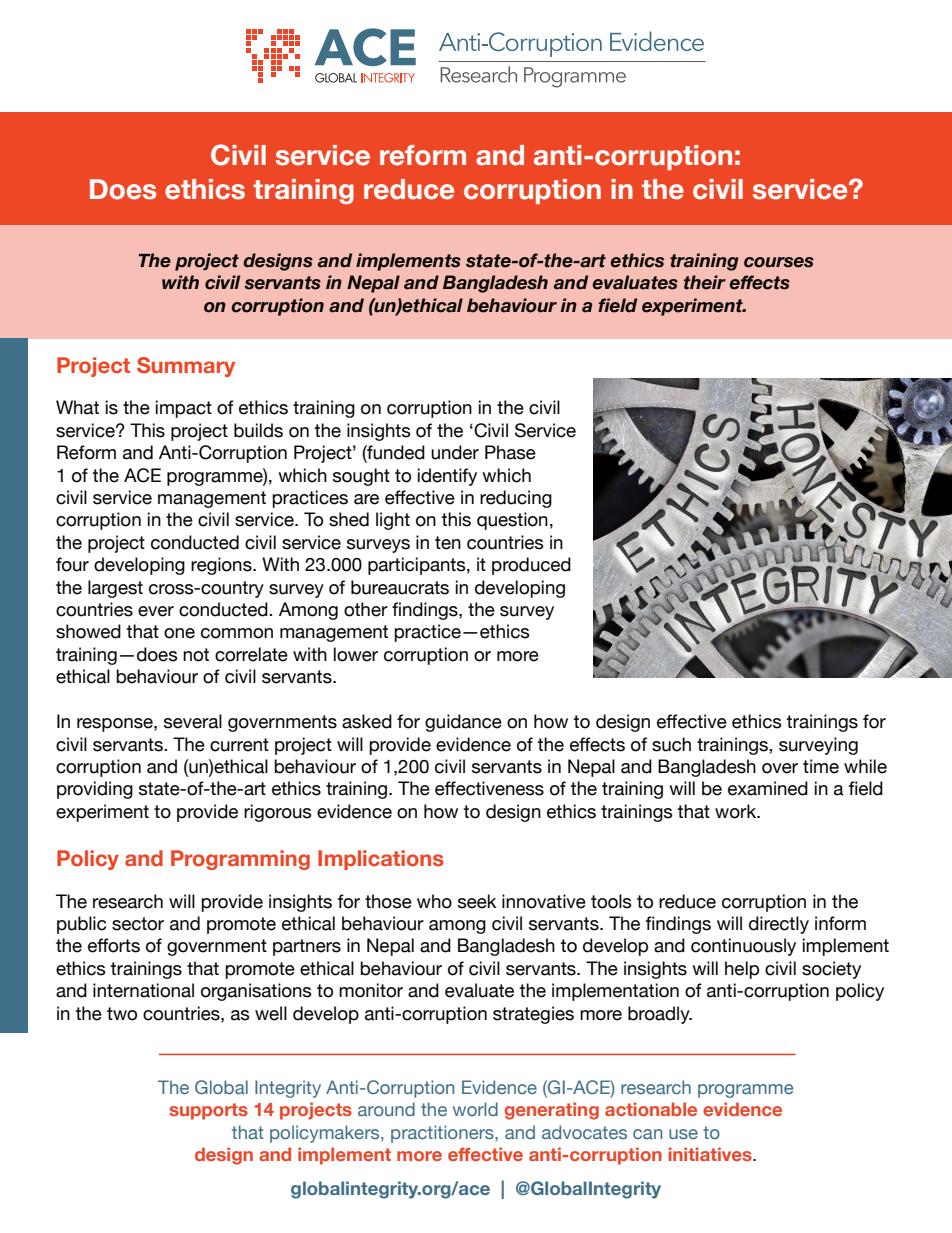 The height and width of the screenshot is (1233, 952). Describe the element at coordinates (186, 367) in the screenshot. I see `Summary` at that location.
